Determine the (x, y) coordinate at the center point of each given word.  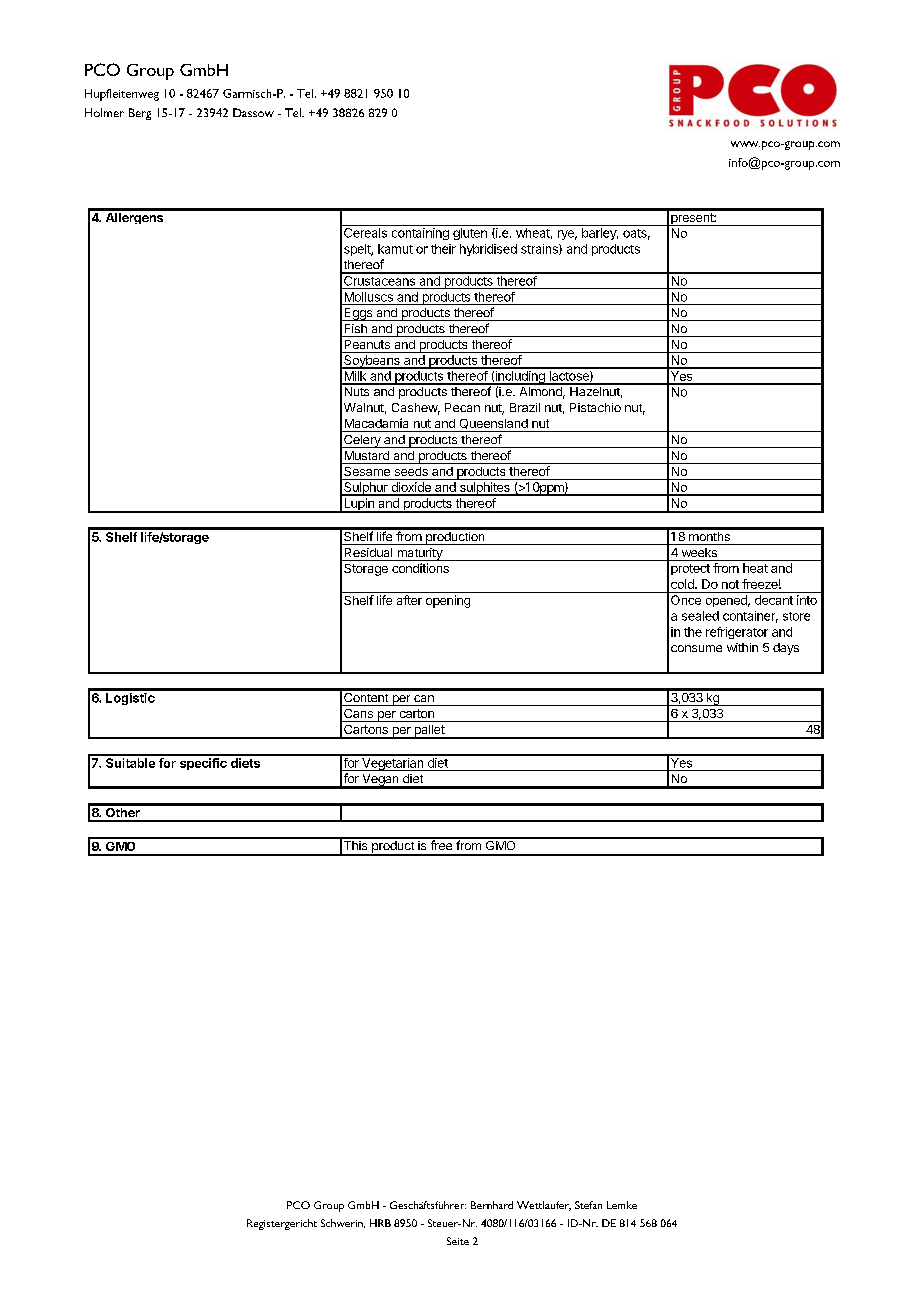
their (443, 249)
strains (540, 249)
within (742, 647)
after (409, 600)
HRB (380, 1223)
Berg (140, 114)
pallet (429, 732)
